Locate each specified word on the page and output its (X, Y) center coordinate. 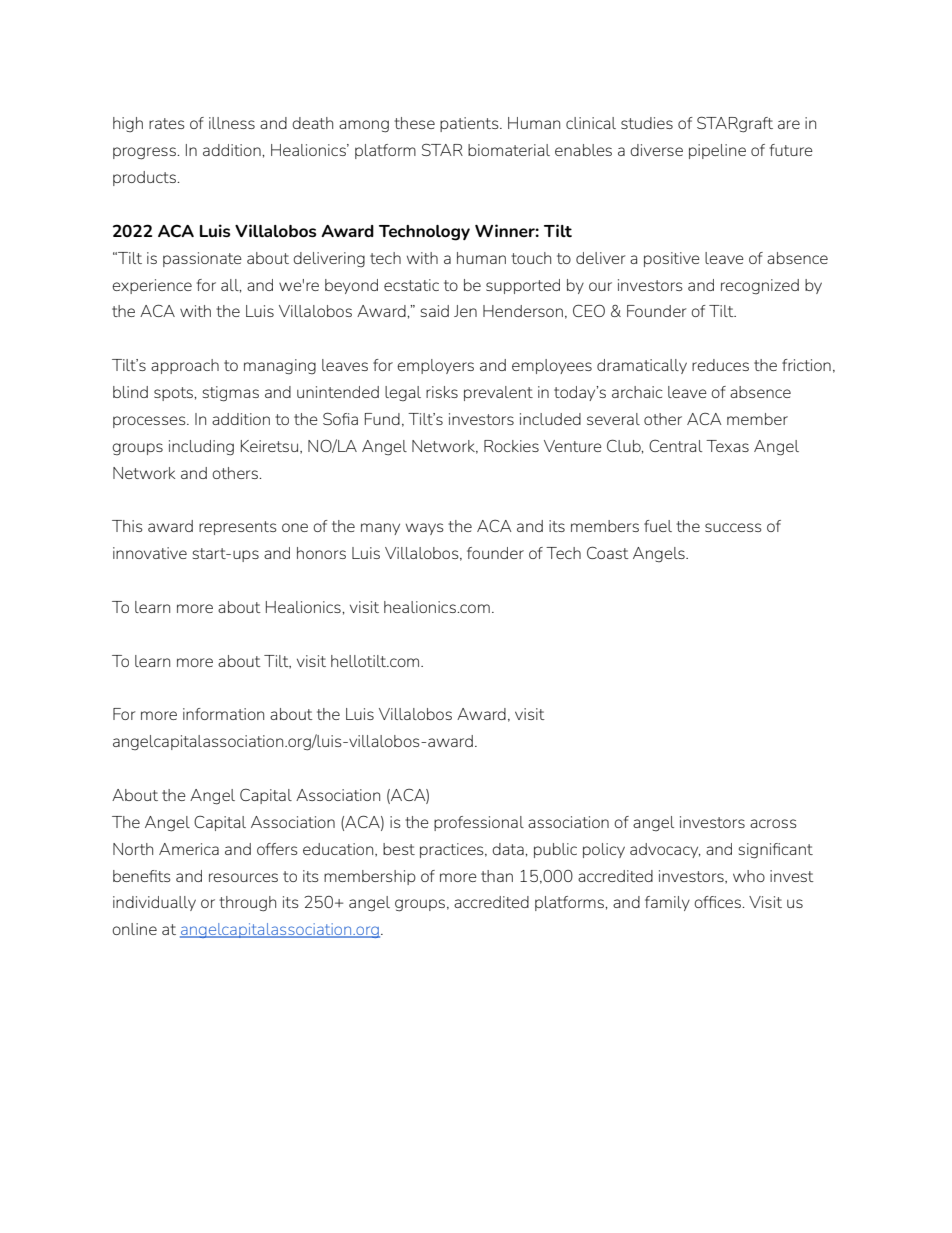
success (733, 527)
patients (470, 124)
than (497, 876)
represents (238, 528)
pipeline (717, 151)
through (247, 904)
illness (232, 123)
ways (425, 529)
